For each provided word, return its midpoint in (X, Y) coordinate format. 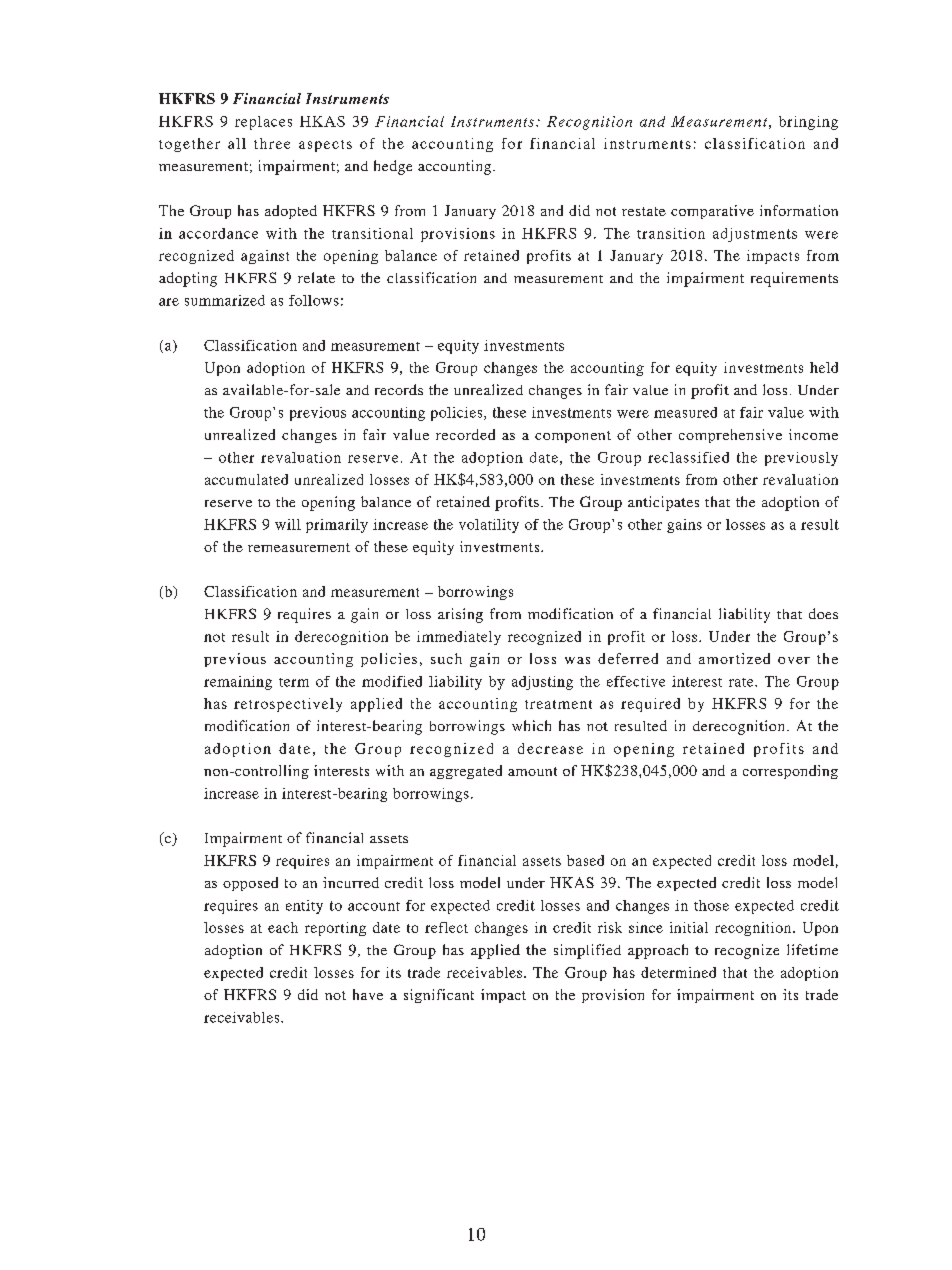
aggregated (466, 772)
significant (439, 996)
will (288, 524)
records (399, 389)
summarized (225, 300)
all (237, 143)
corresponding (790, 772)
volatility (489, 526)
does (823, 613)
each (283, 927)
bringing (808, 123)
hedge (393, 167)
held (824, 367)
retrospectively (288, 705)
